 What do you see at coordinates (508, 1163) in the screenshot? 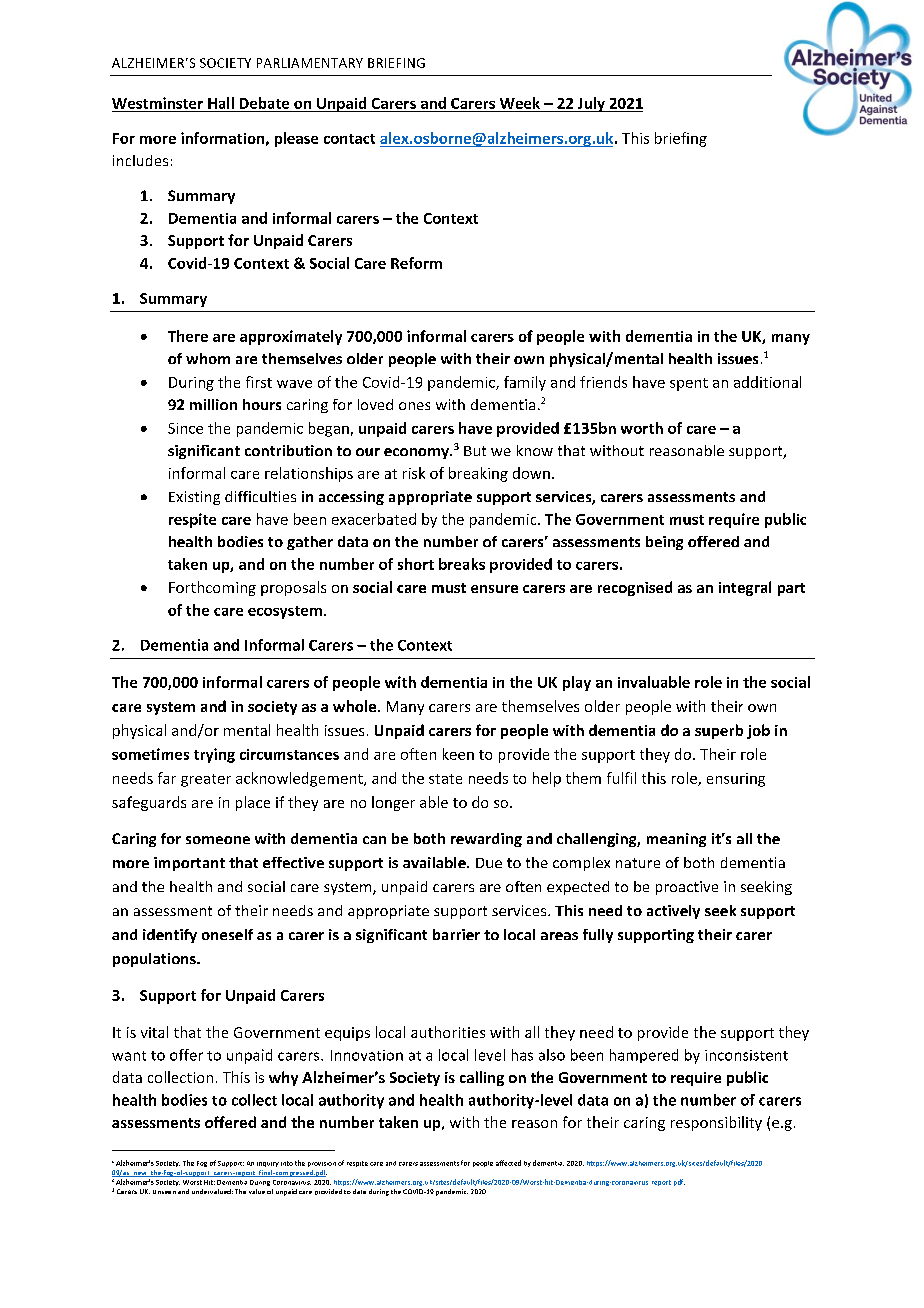
I see `affected` at bounding box center [508, 1163].
